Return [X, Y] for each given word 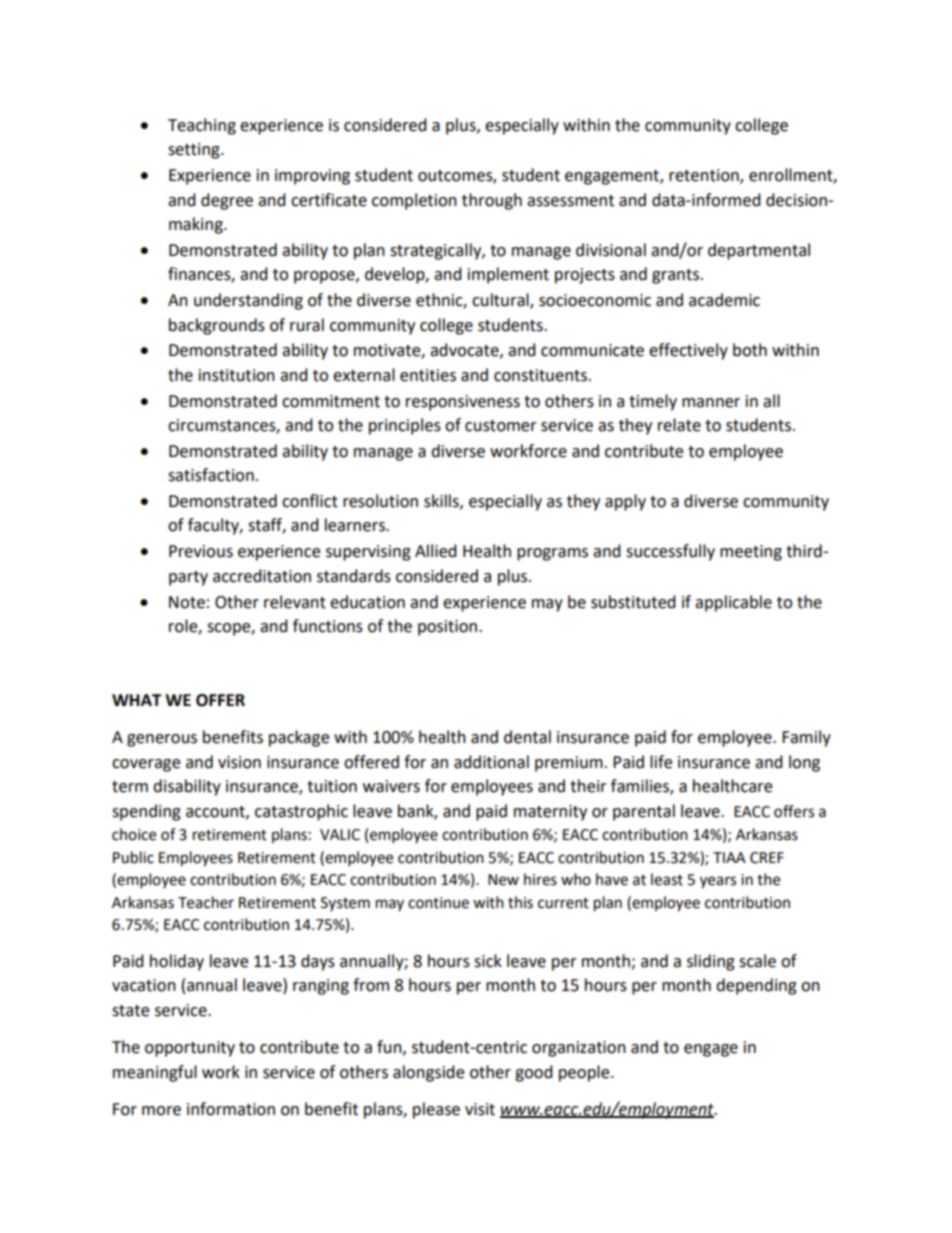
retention [705, 176]
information [231, 1109]
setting [195, 151]
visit [480, 1109]
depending [756, 986]
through [492, 201]
